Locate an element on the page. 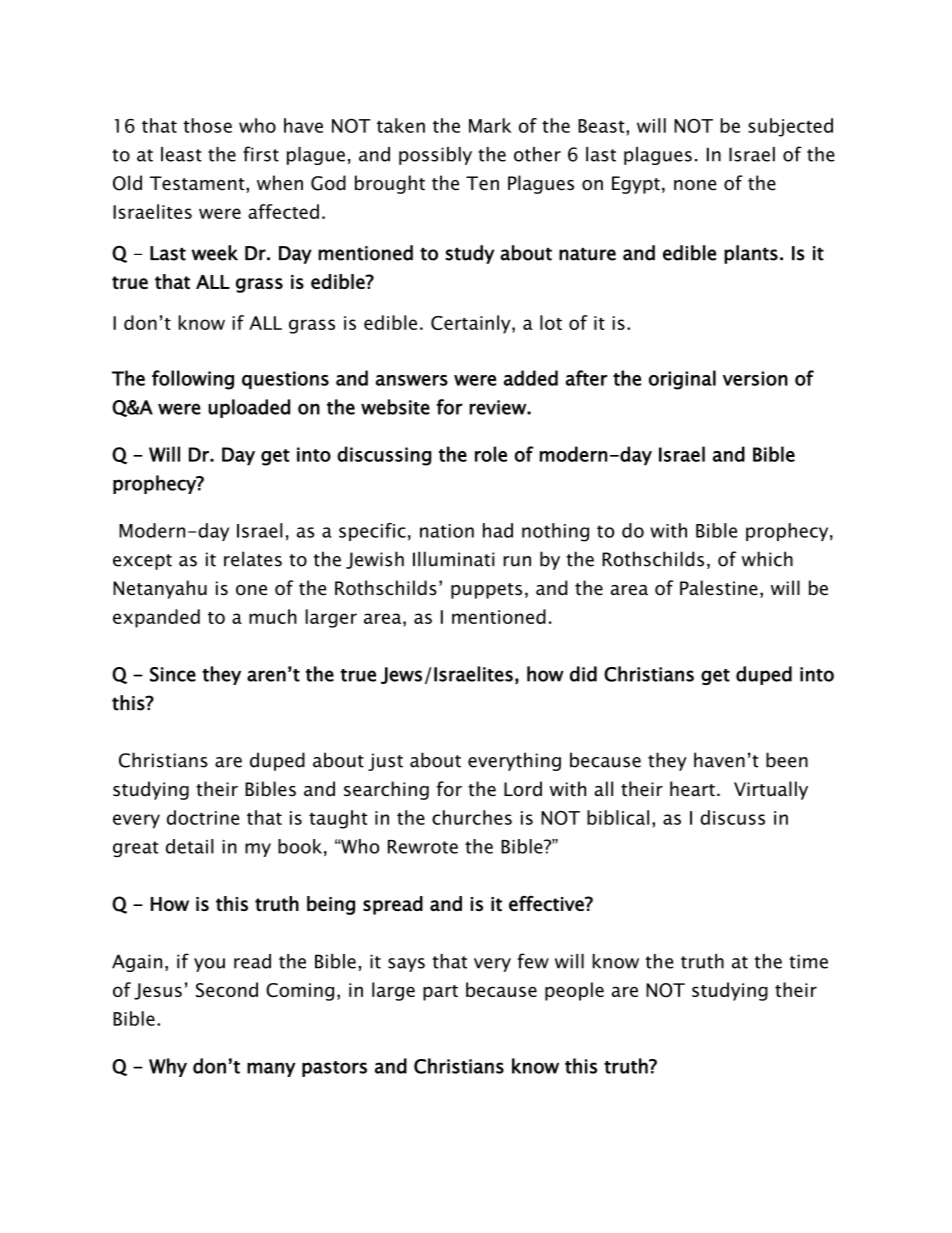 The height and width of the document is (1233, 952). role is located at coordinates (491, 454).
